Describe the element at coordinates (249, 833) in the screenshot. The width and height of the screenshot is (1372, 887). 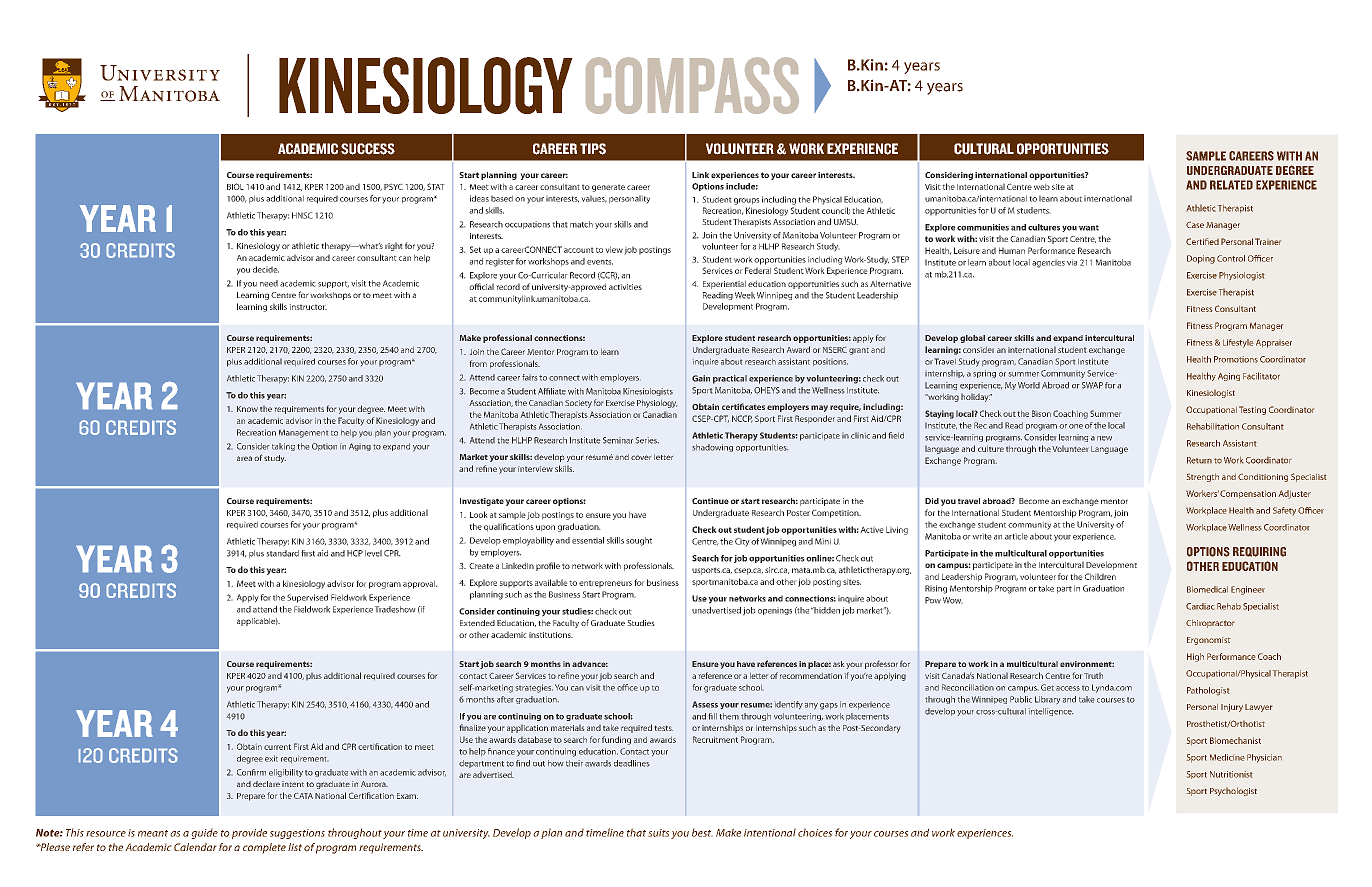
I see `provide` at that location.
